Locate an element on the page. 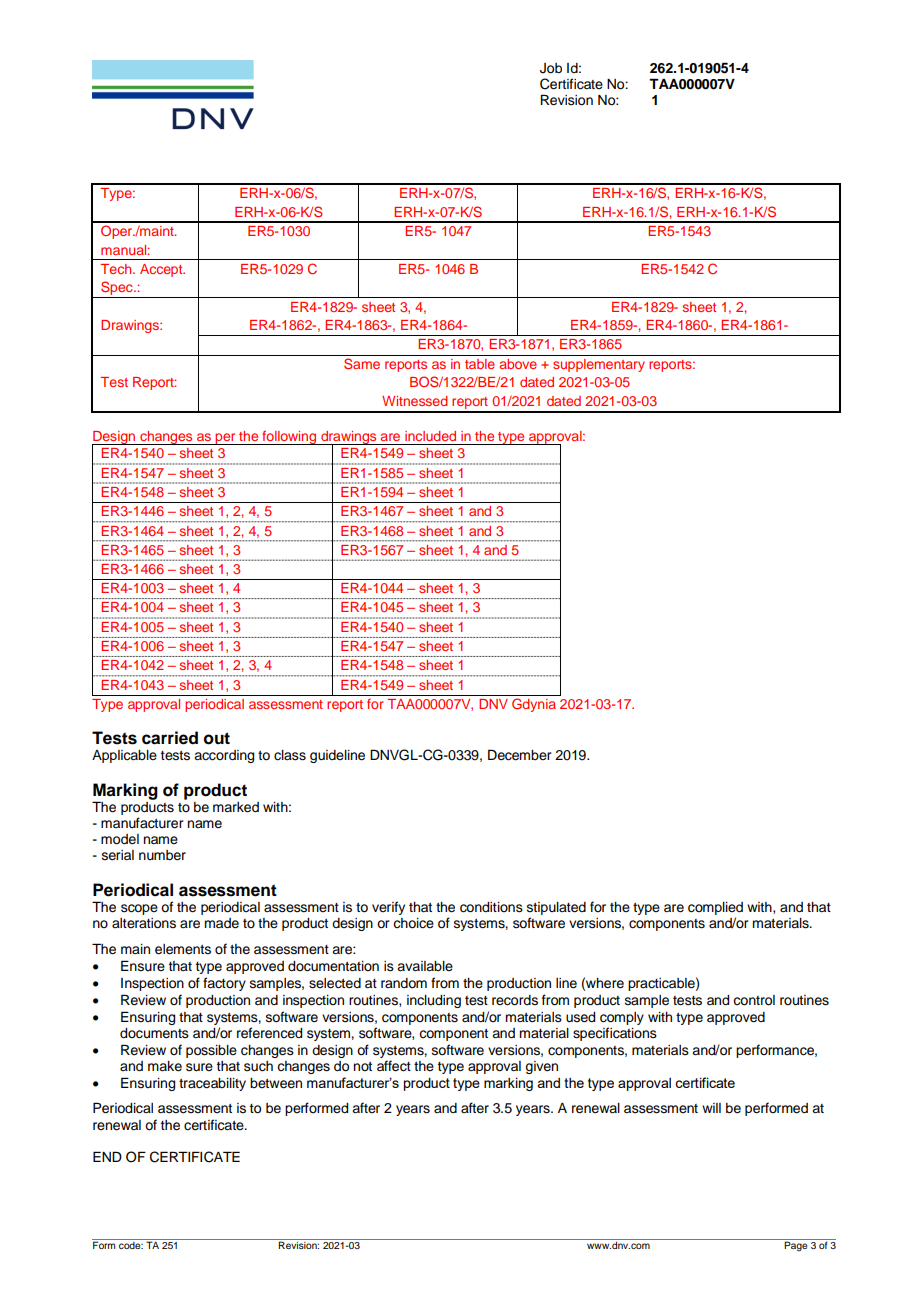 The image size is (924, 1308). factory is located at coordinates (224, 984).
